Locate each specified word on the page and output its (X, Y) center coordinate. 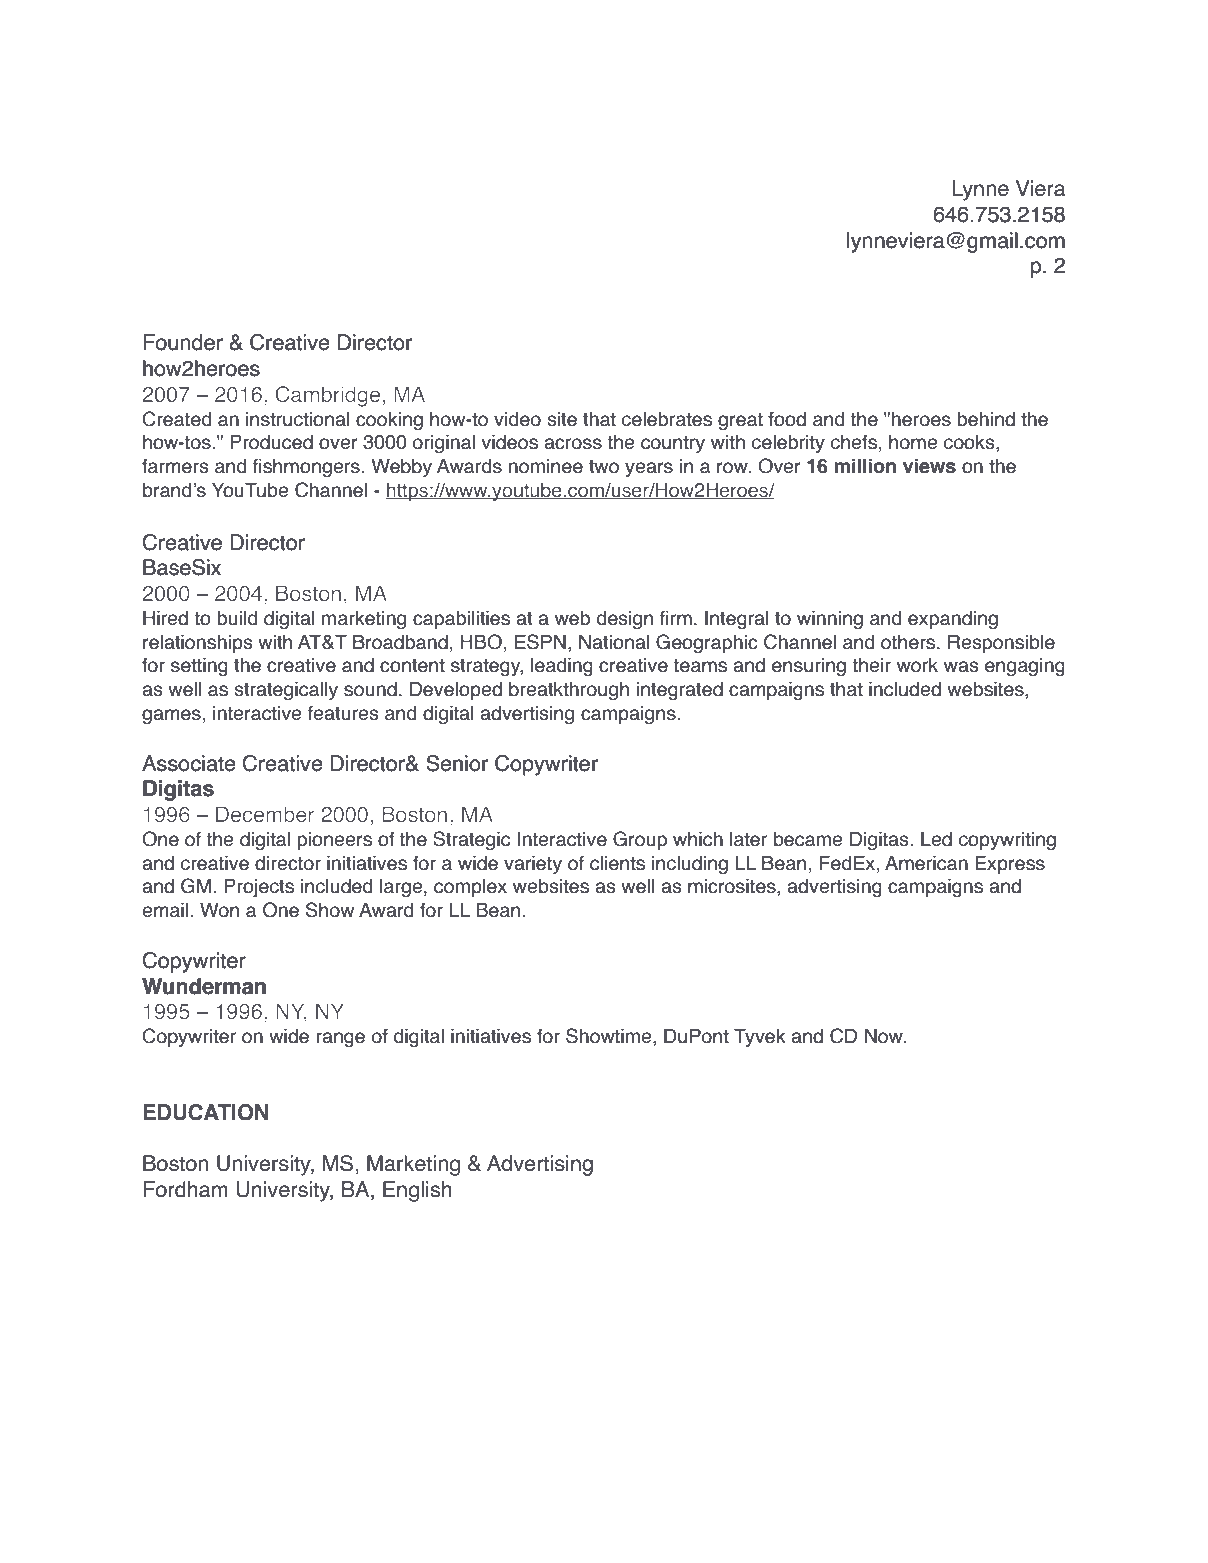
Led (936, 839)
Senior (457, 763)
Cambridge (327, 396)
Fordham (185, 1189)
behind (986, 419)
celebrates (667, 419)
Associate (189, 763)
